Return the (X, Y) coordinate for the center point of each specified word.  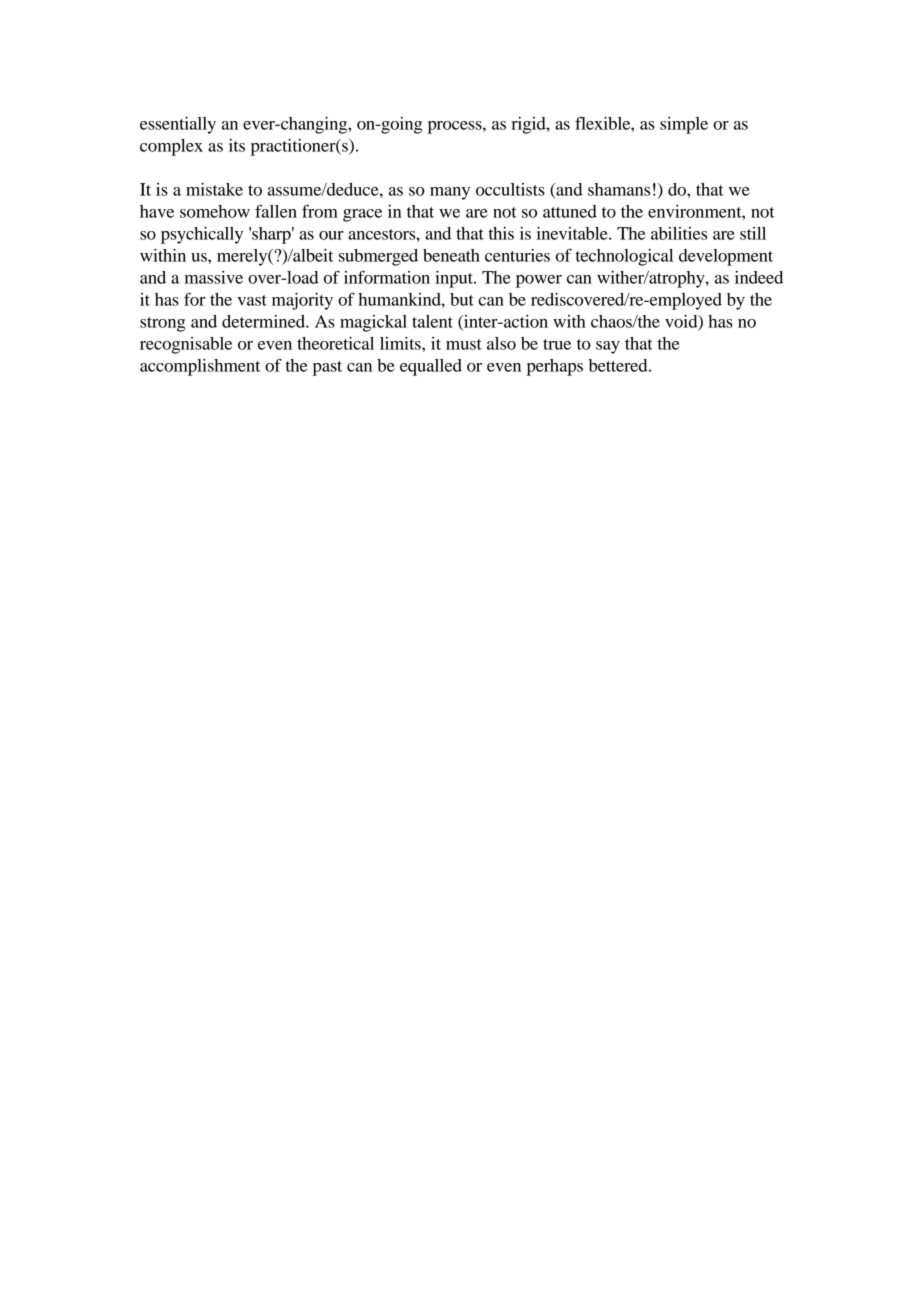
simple (684, 125)
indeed (759, 277)
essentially (178, 125)
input (455, 279)
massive (214, 277)
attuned (570, 211)
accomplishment (200, 367)
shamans (619, 189)
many (450, 193)
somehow (215, 211)
